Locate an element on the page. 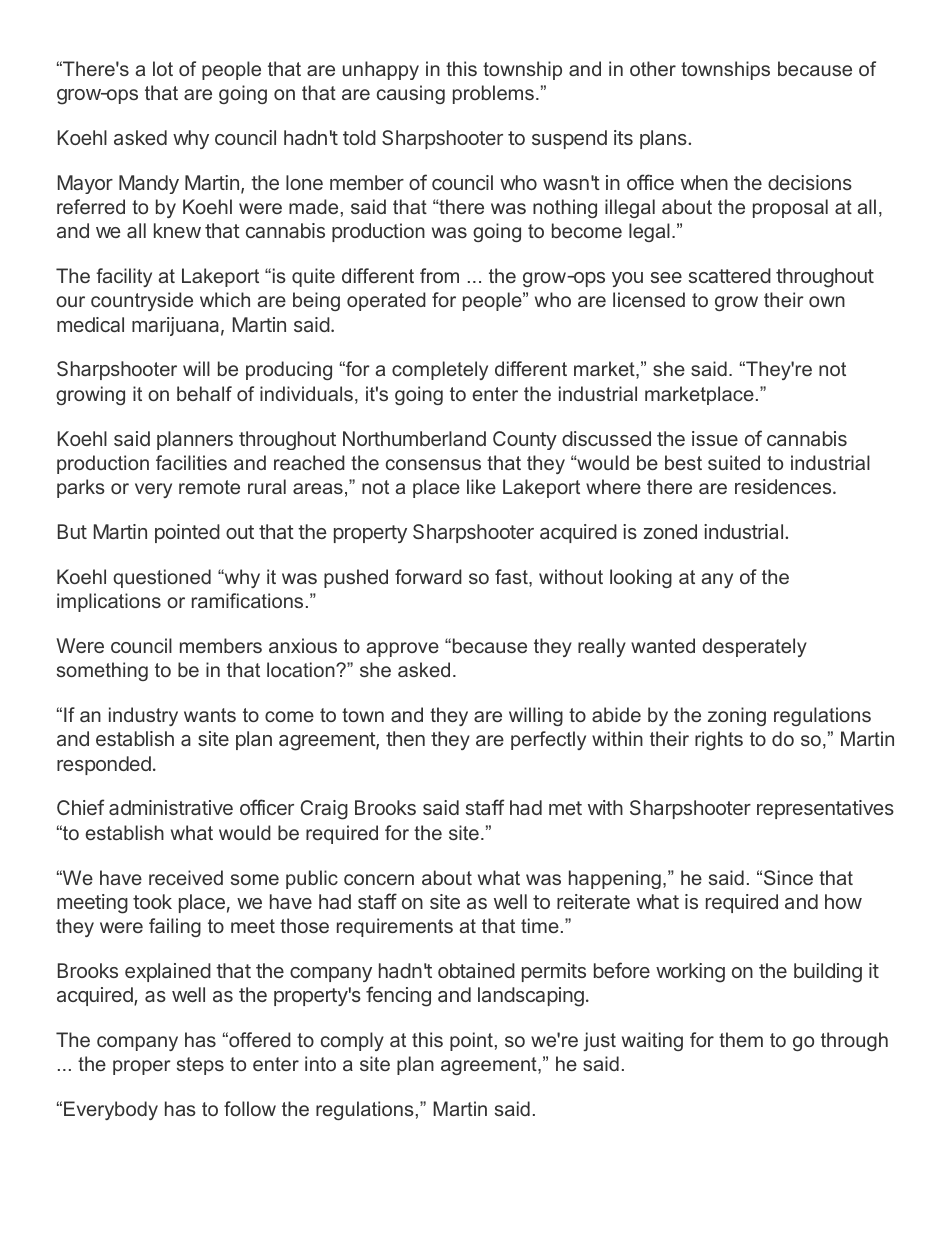 This document has height=1233, width=952. questioned is located at coordinates (162, 578).
